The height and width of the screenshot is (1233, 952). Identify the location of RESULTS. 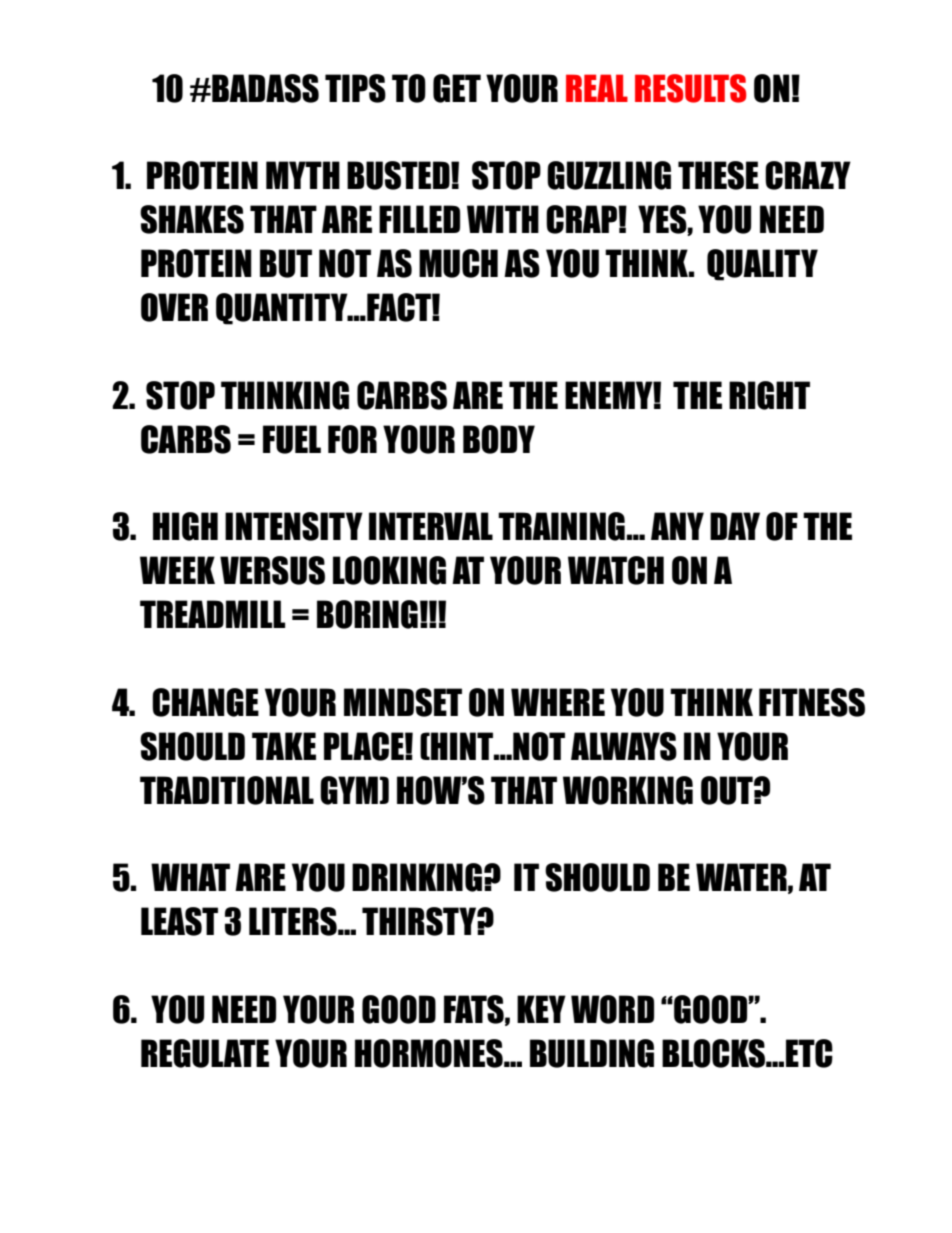
(691, 88).
